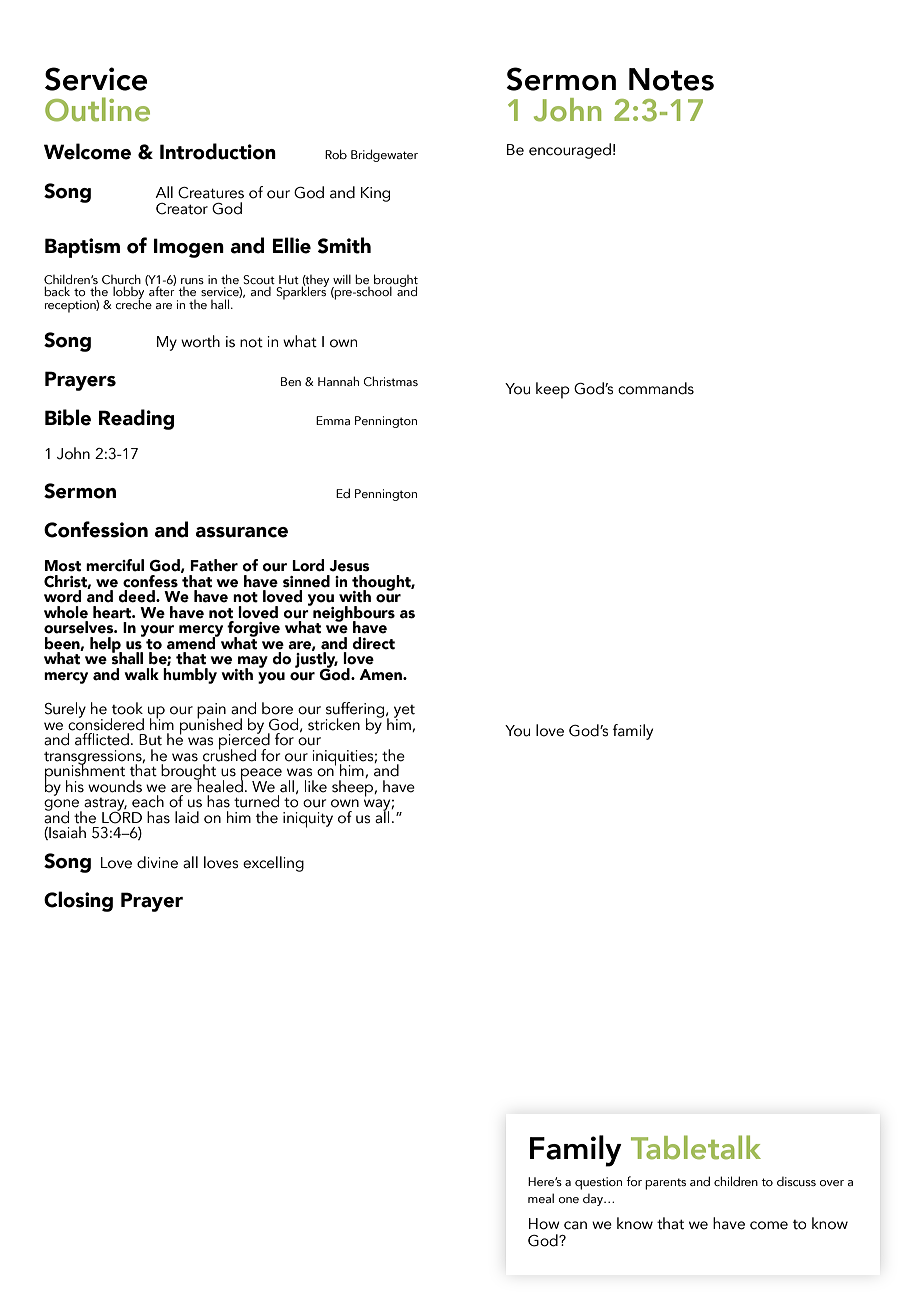 Image resolution: width=924 pixels, height=1308 pixels. I want to click on Bridgewater, so click(384, 155).
